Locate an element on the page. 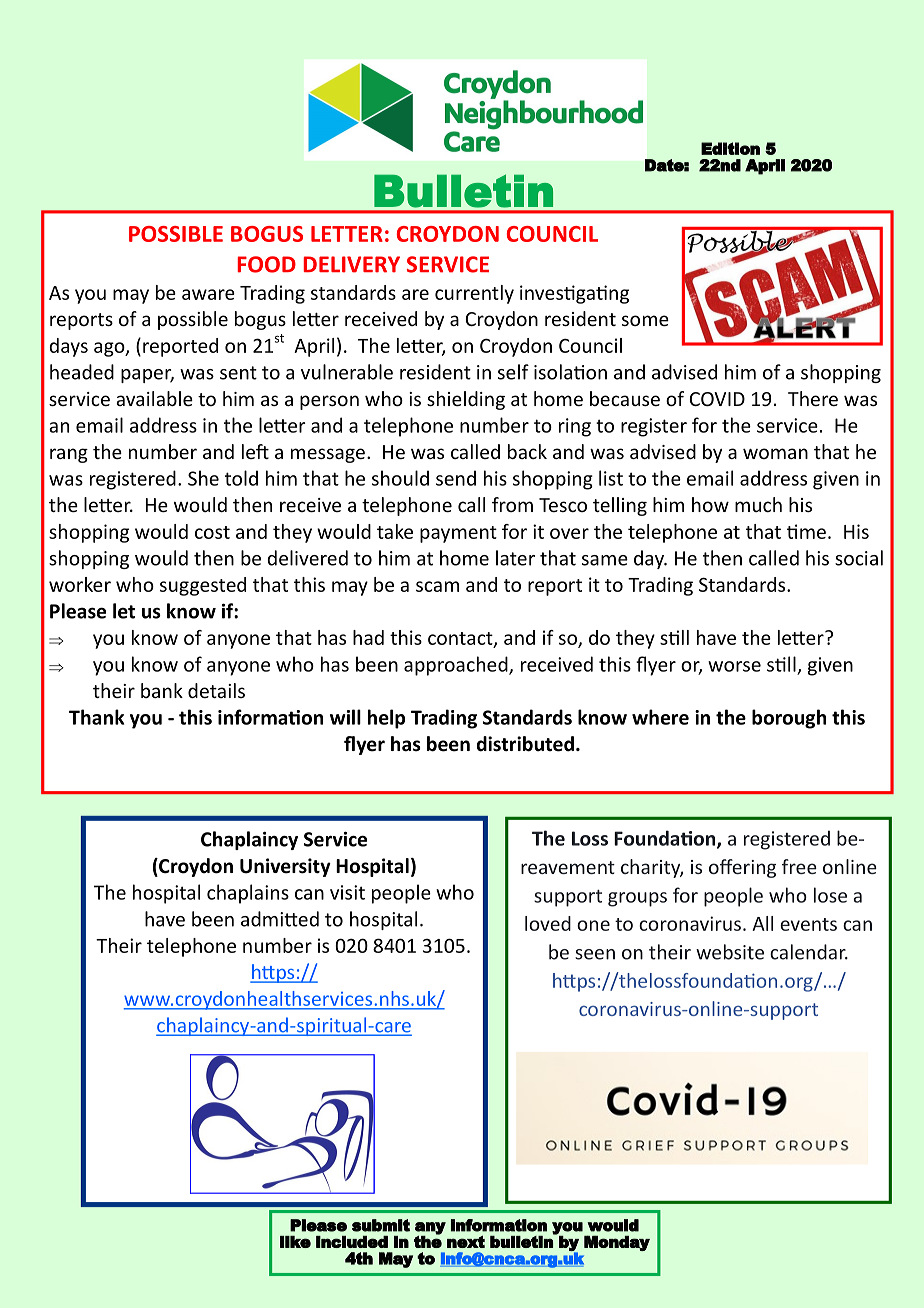 The height and width of the image is (1308, 924). FOOD is located at coordinates (266, 264).
